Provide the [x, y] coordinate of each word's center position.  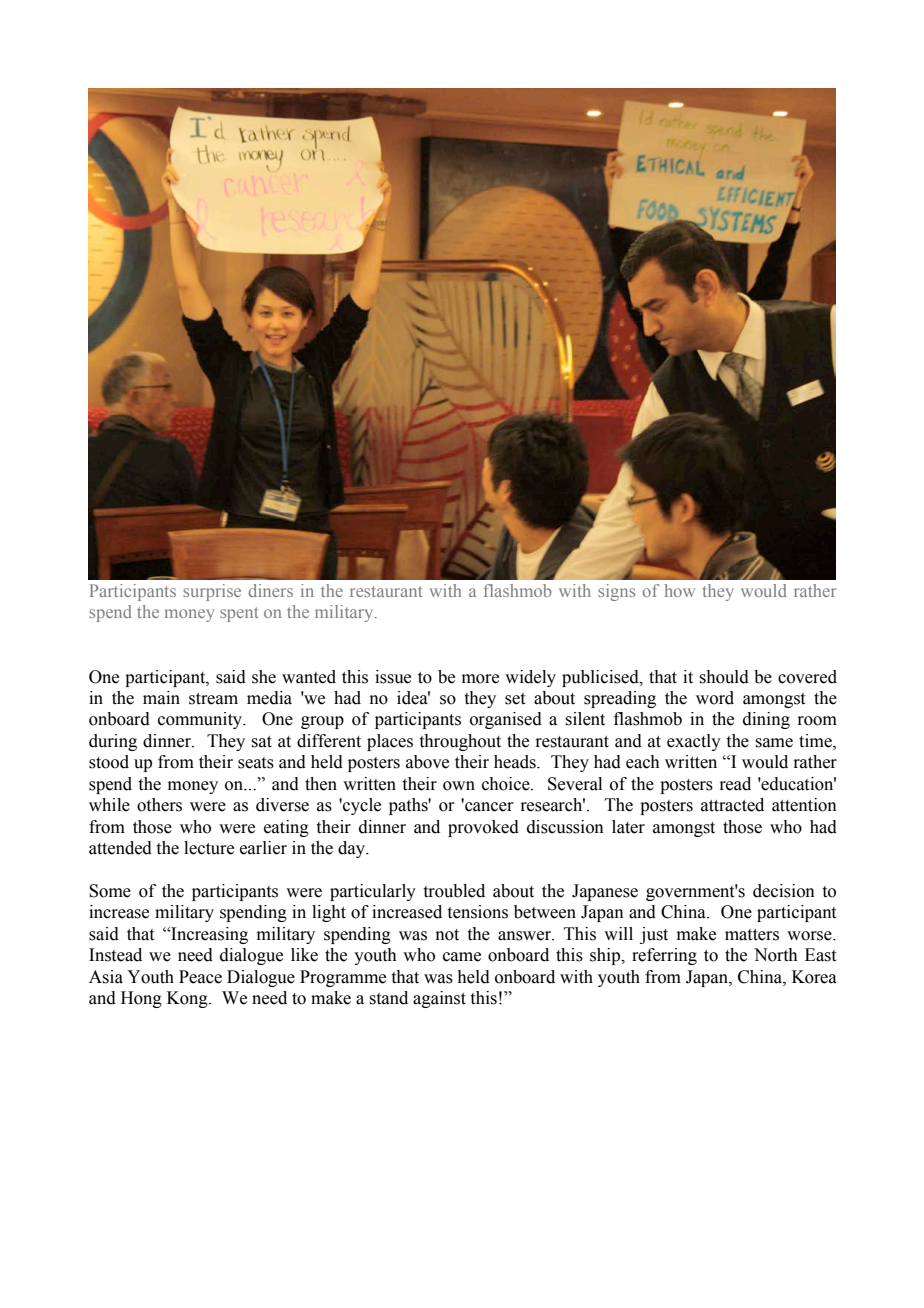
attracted [732, 805]
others [159, 805]
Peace [200, 977]
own [459, 786]
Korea [814, 977]
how [680, 590]
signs [616, 592]
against [439, 999]
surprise [212, 592]
